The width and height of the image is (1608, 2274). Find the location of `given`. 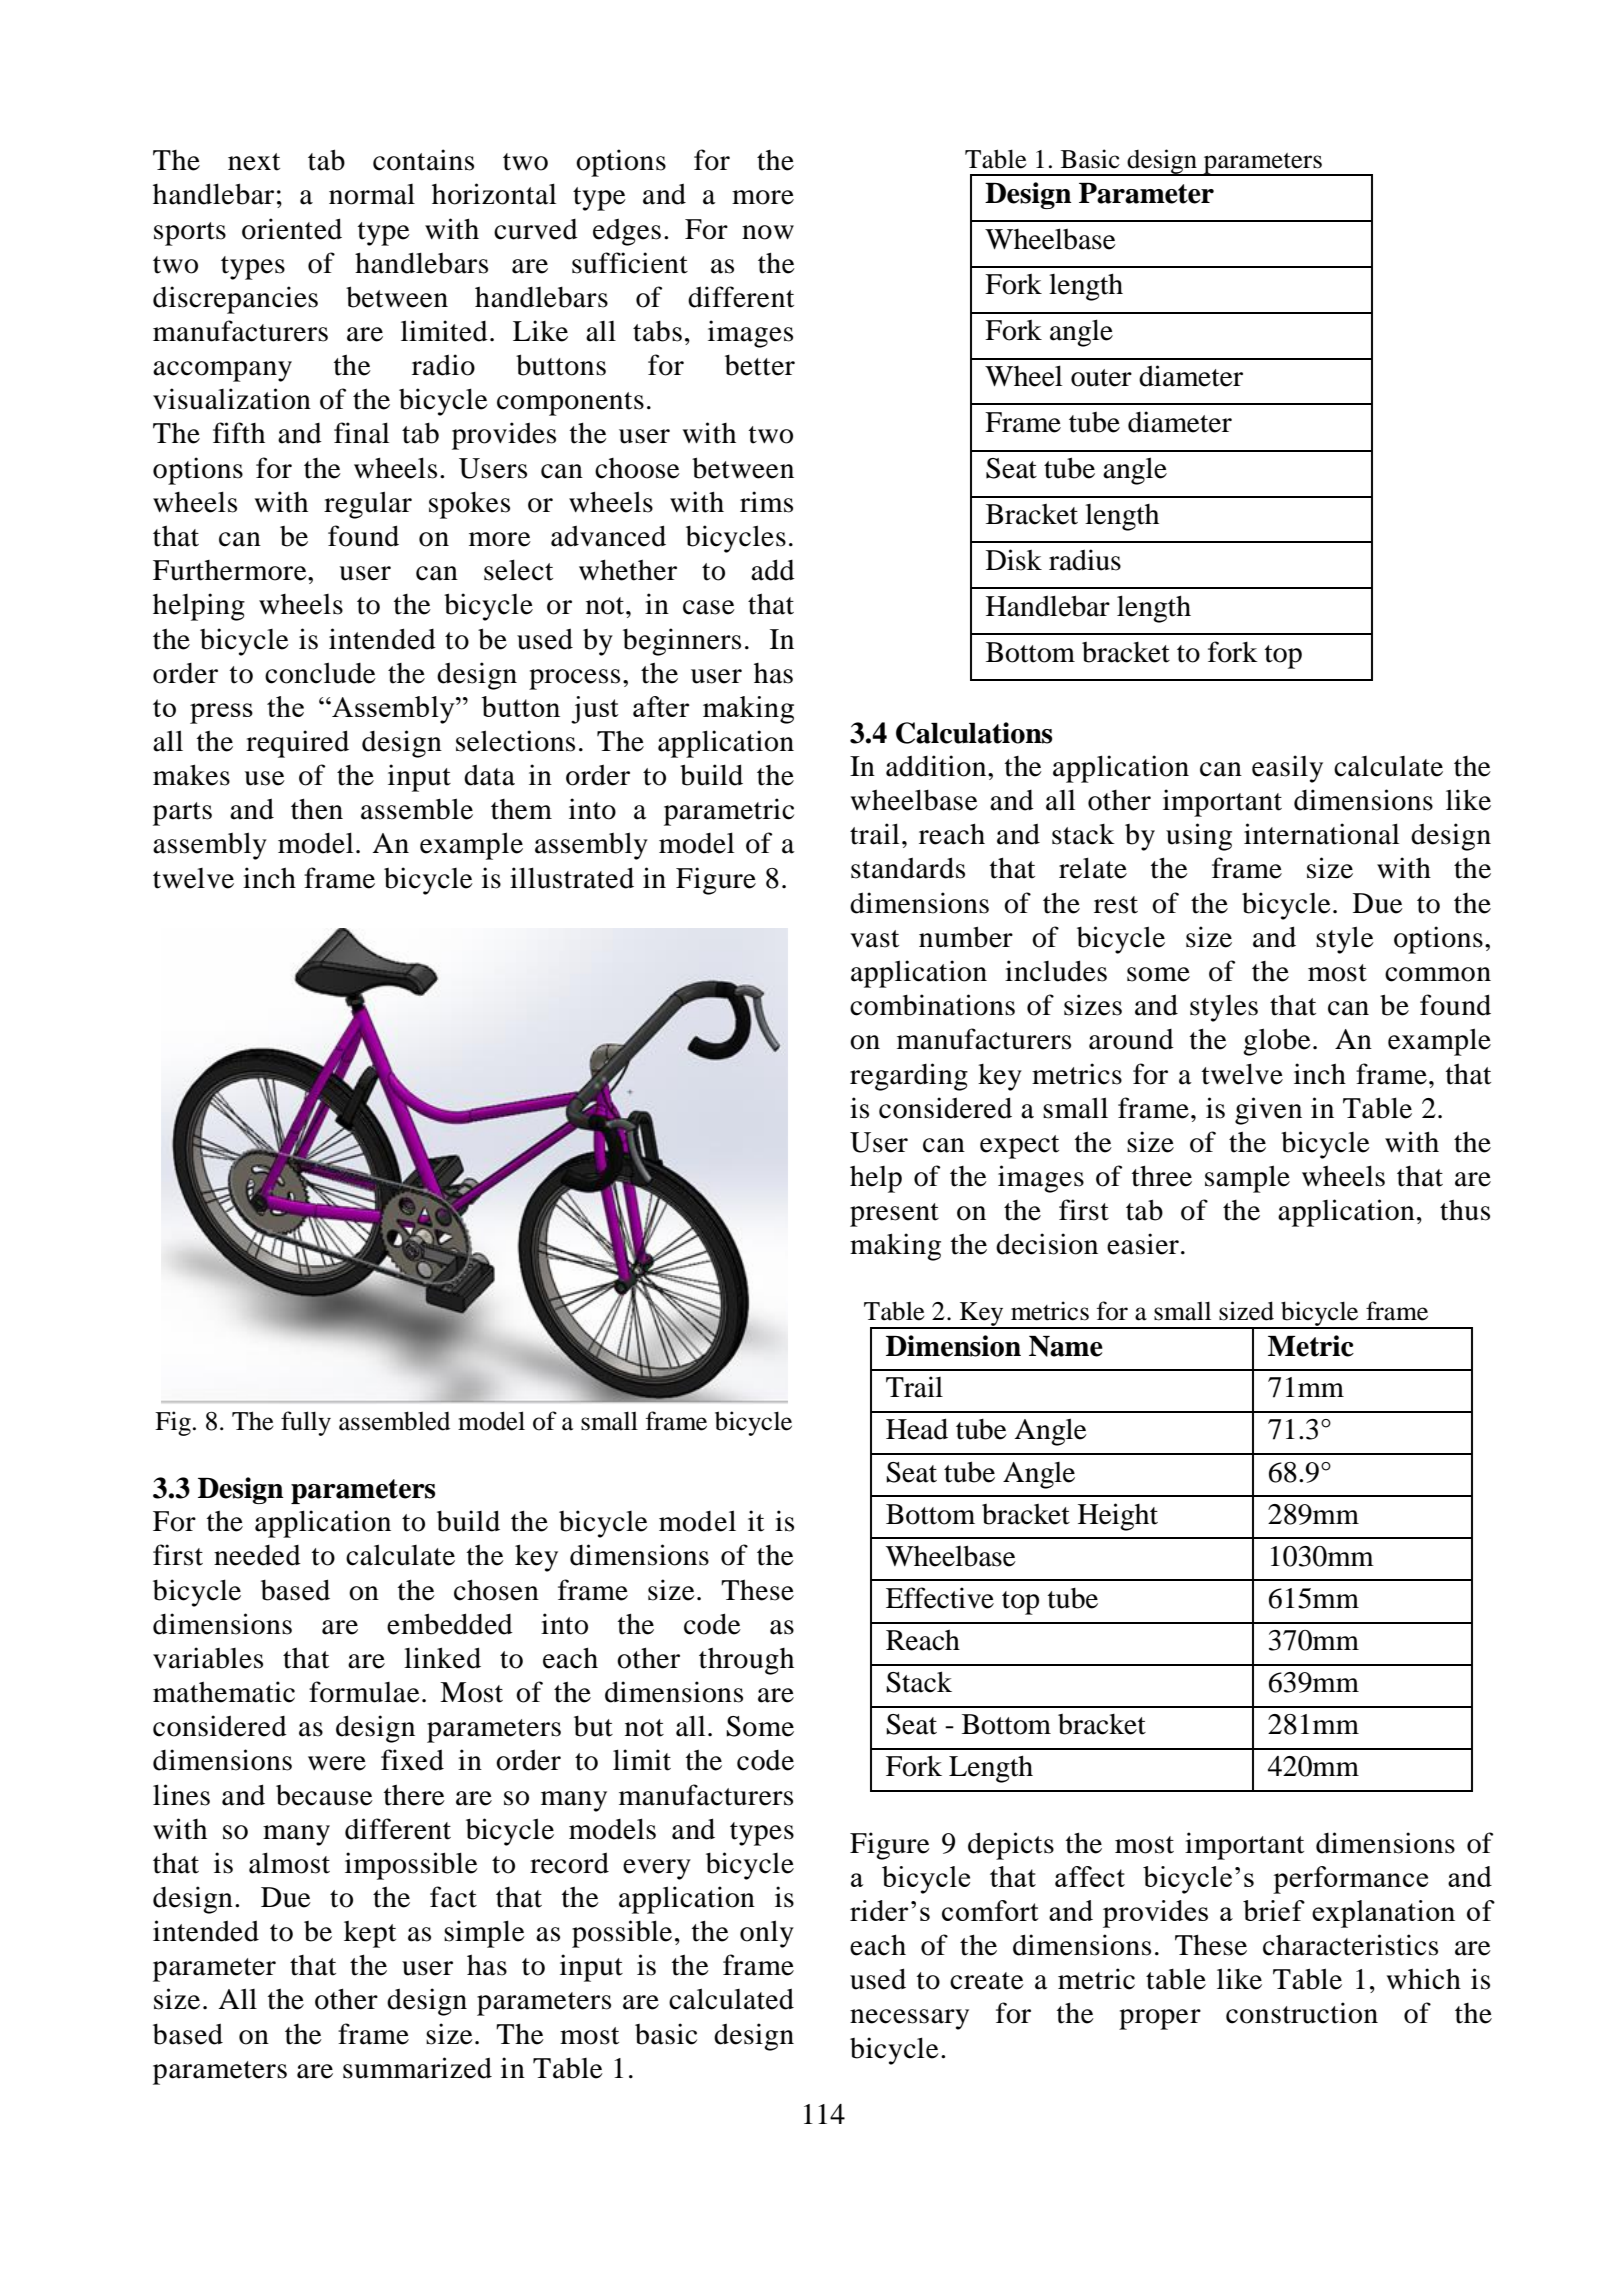

given is located at coordinates (1268, 1111).
